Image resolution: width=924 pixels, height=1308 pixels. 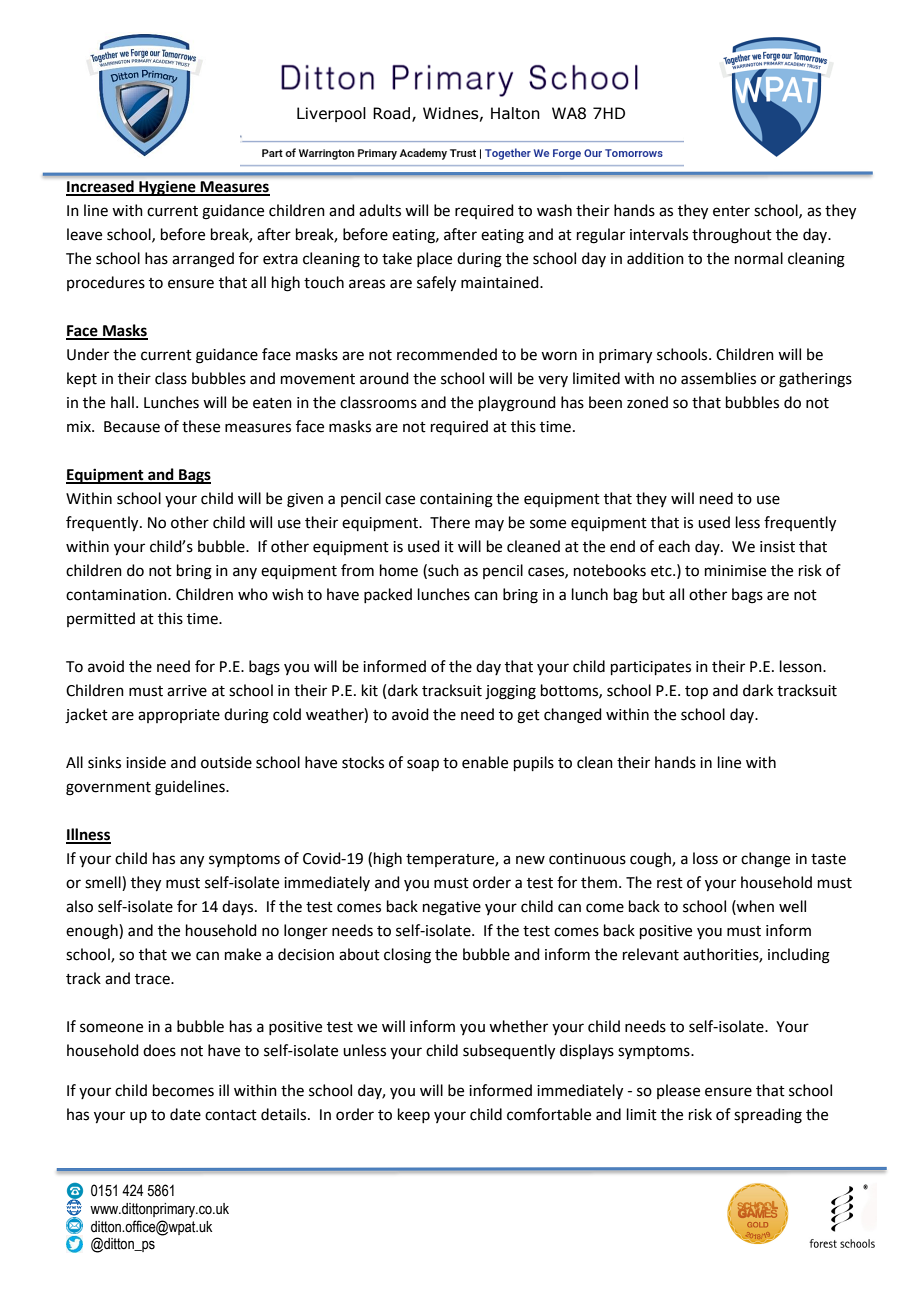 I want to click on smell, so click(x=104, y=883).
